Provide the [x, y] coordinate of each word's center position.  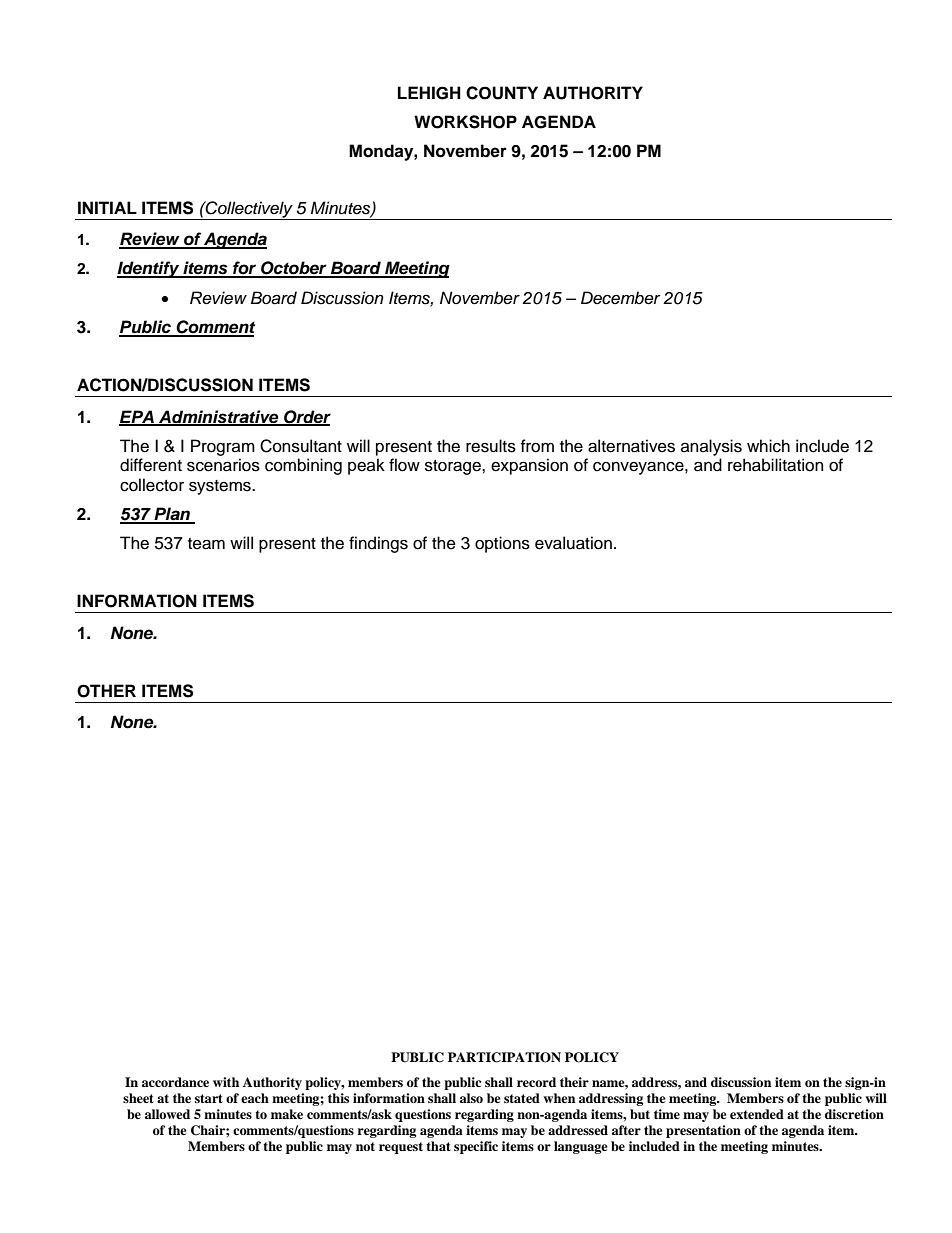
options [502, 544]
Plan [172, 515]
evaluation [573, 543]
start [209, 1098]
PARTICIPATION [504, 1057]
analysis [711, 447]
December [621, 298]
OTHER [106, 691]
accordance [175, 1082]
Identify [149, 269]
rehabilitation [775, 465]
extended [757, 1114]
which [768, 446]
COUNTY [502, 93]
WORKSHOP [465, 122]
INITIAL [107, 207]
